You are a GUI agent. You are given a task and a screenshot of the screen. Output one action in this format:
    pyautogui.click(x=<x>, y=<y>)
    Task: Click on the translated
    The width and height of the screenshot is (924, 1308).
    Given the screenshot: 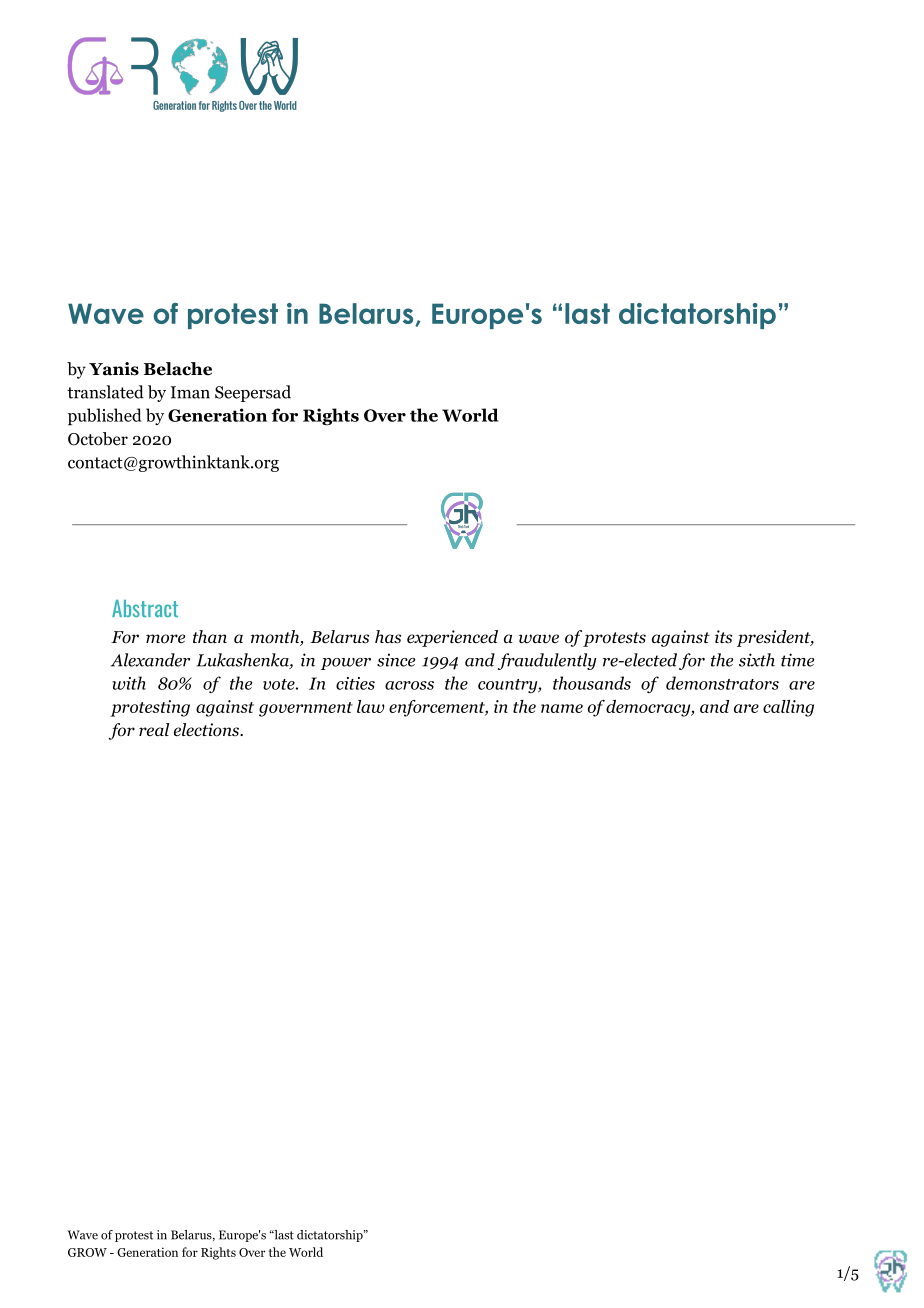 What is the action you would take?
    pyautogui.click(x=105, y=392)
